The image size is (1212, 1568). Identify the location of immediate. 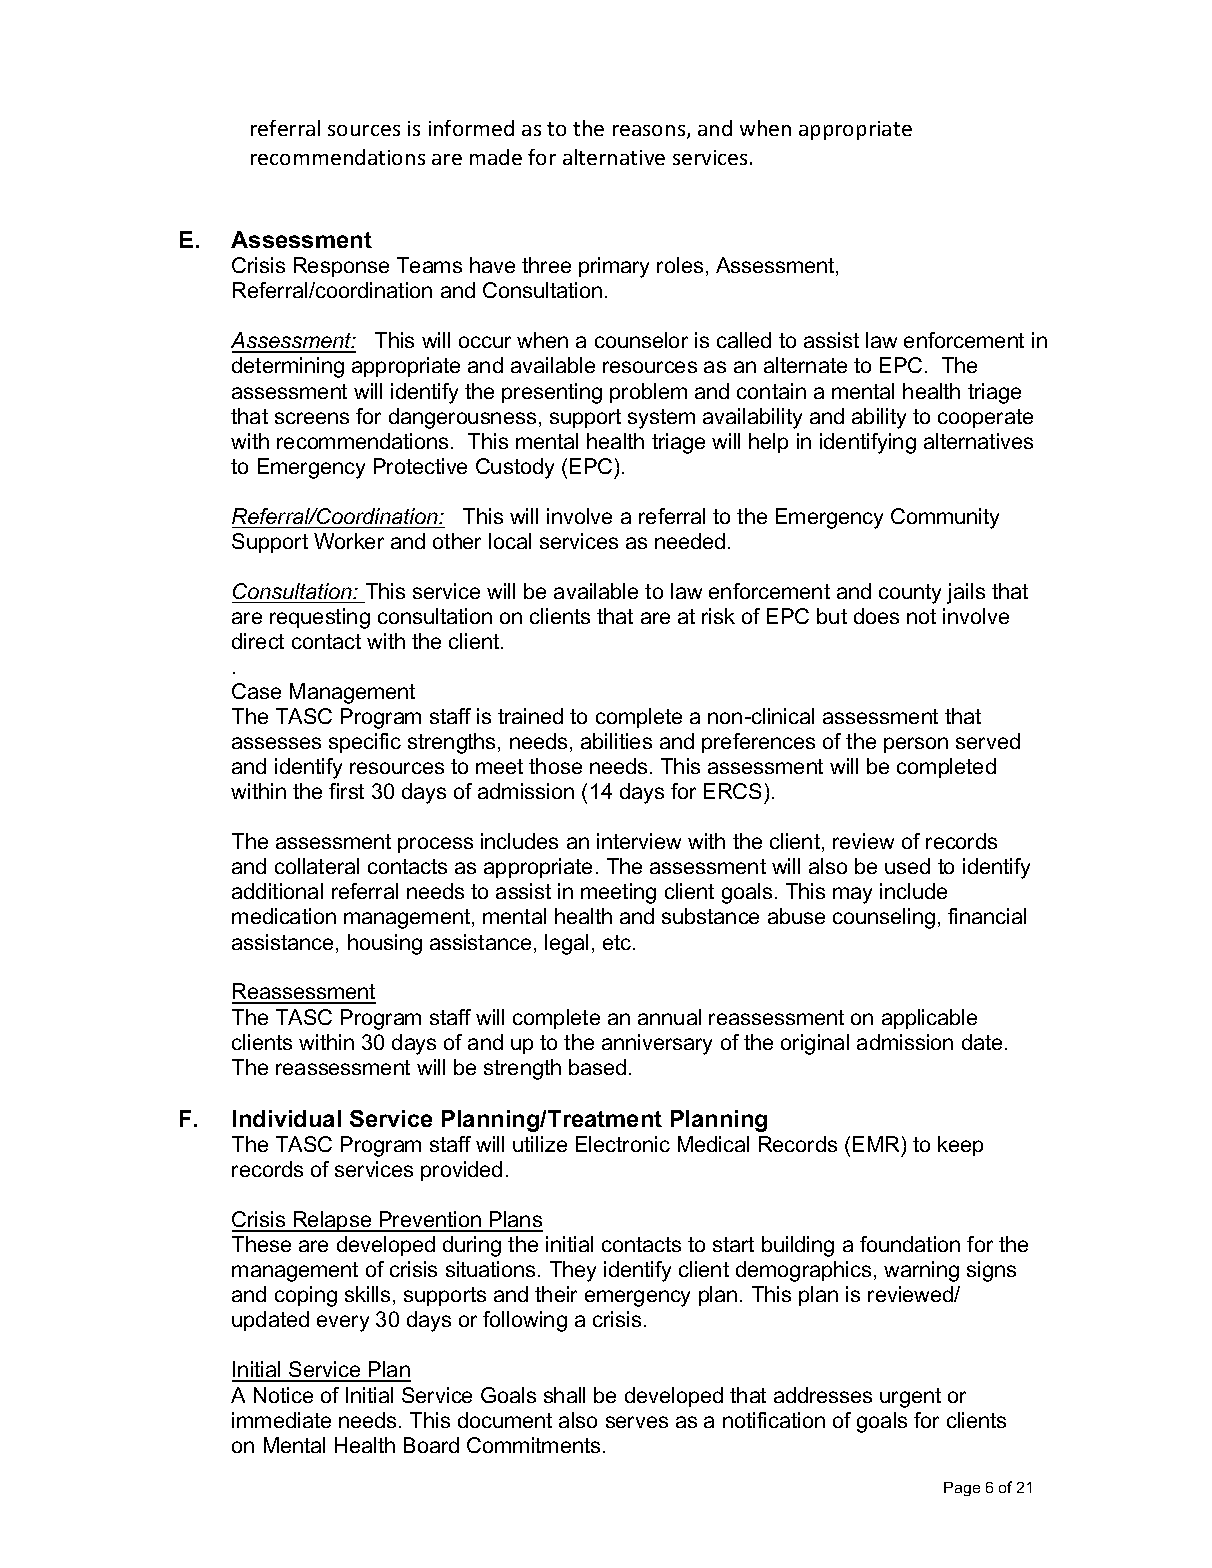
(281, 1420).
